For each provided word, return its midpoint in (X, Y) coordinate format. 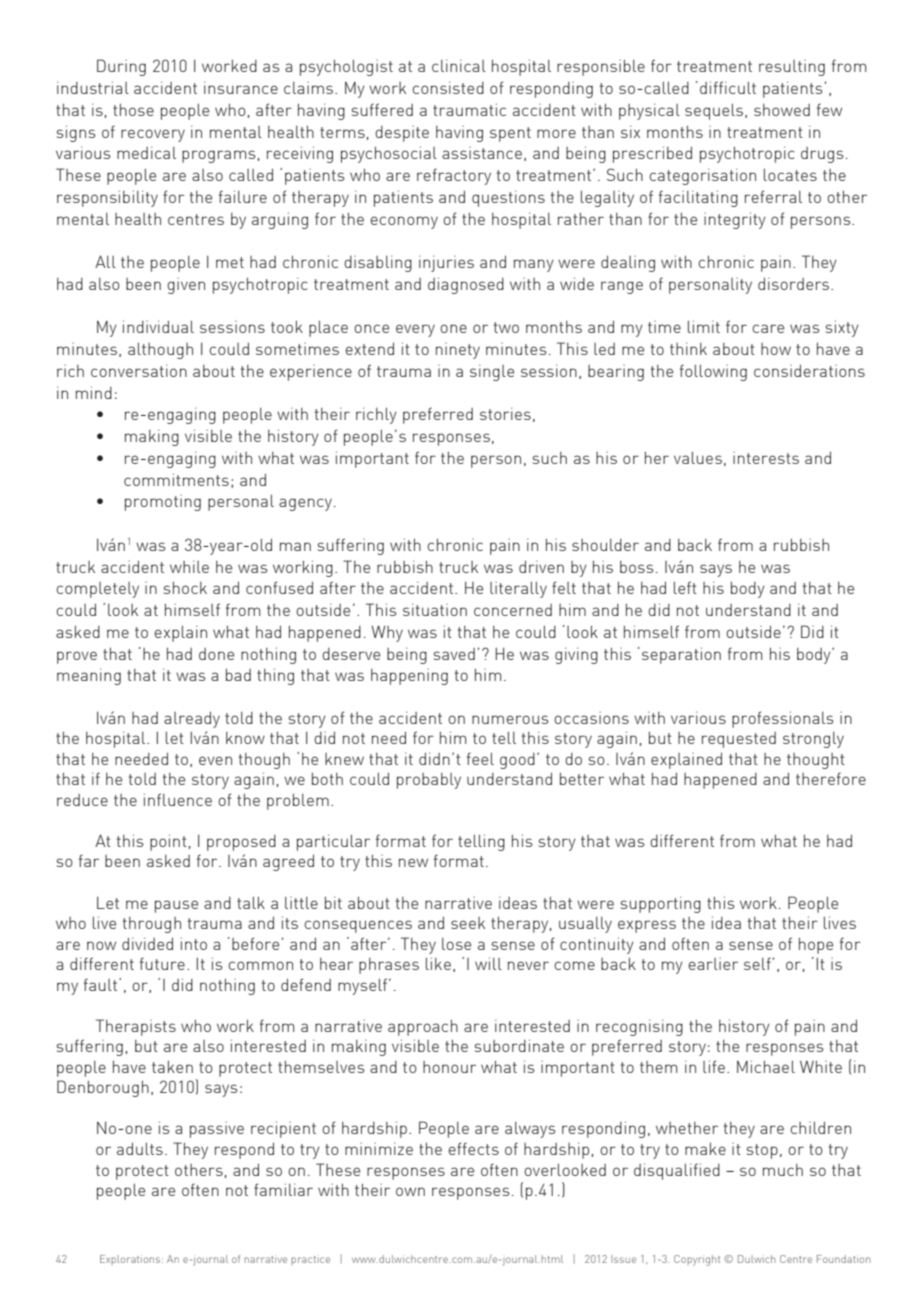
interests (766, 458)
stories (505, 413)
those (133, 109)
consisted (448, 87)
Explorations (131, 1260)
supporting (661, 904)
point (168, 842)
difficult (728, 87)
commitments (176, 479)
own (410, 1191)
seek (468, 923)
